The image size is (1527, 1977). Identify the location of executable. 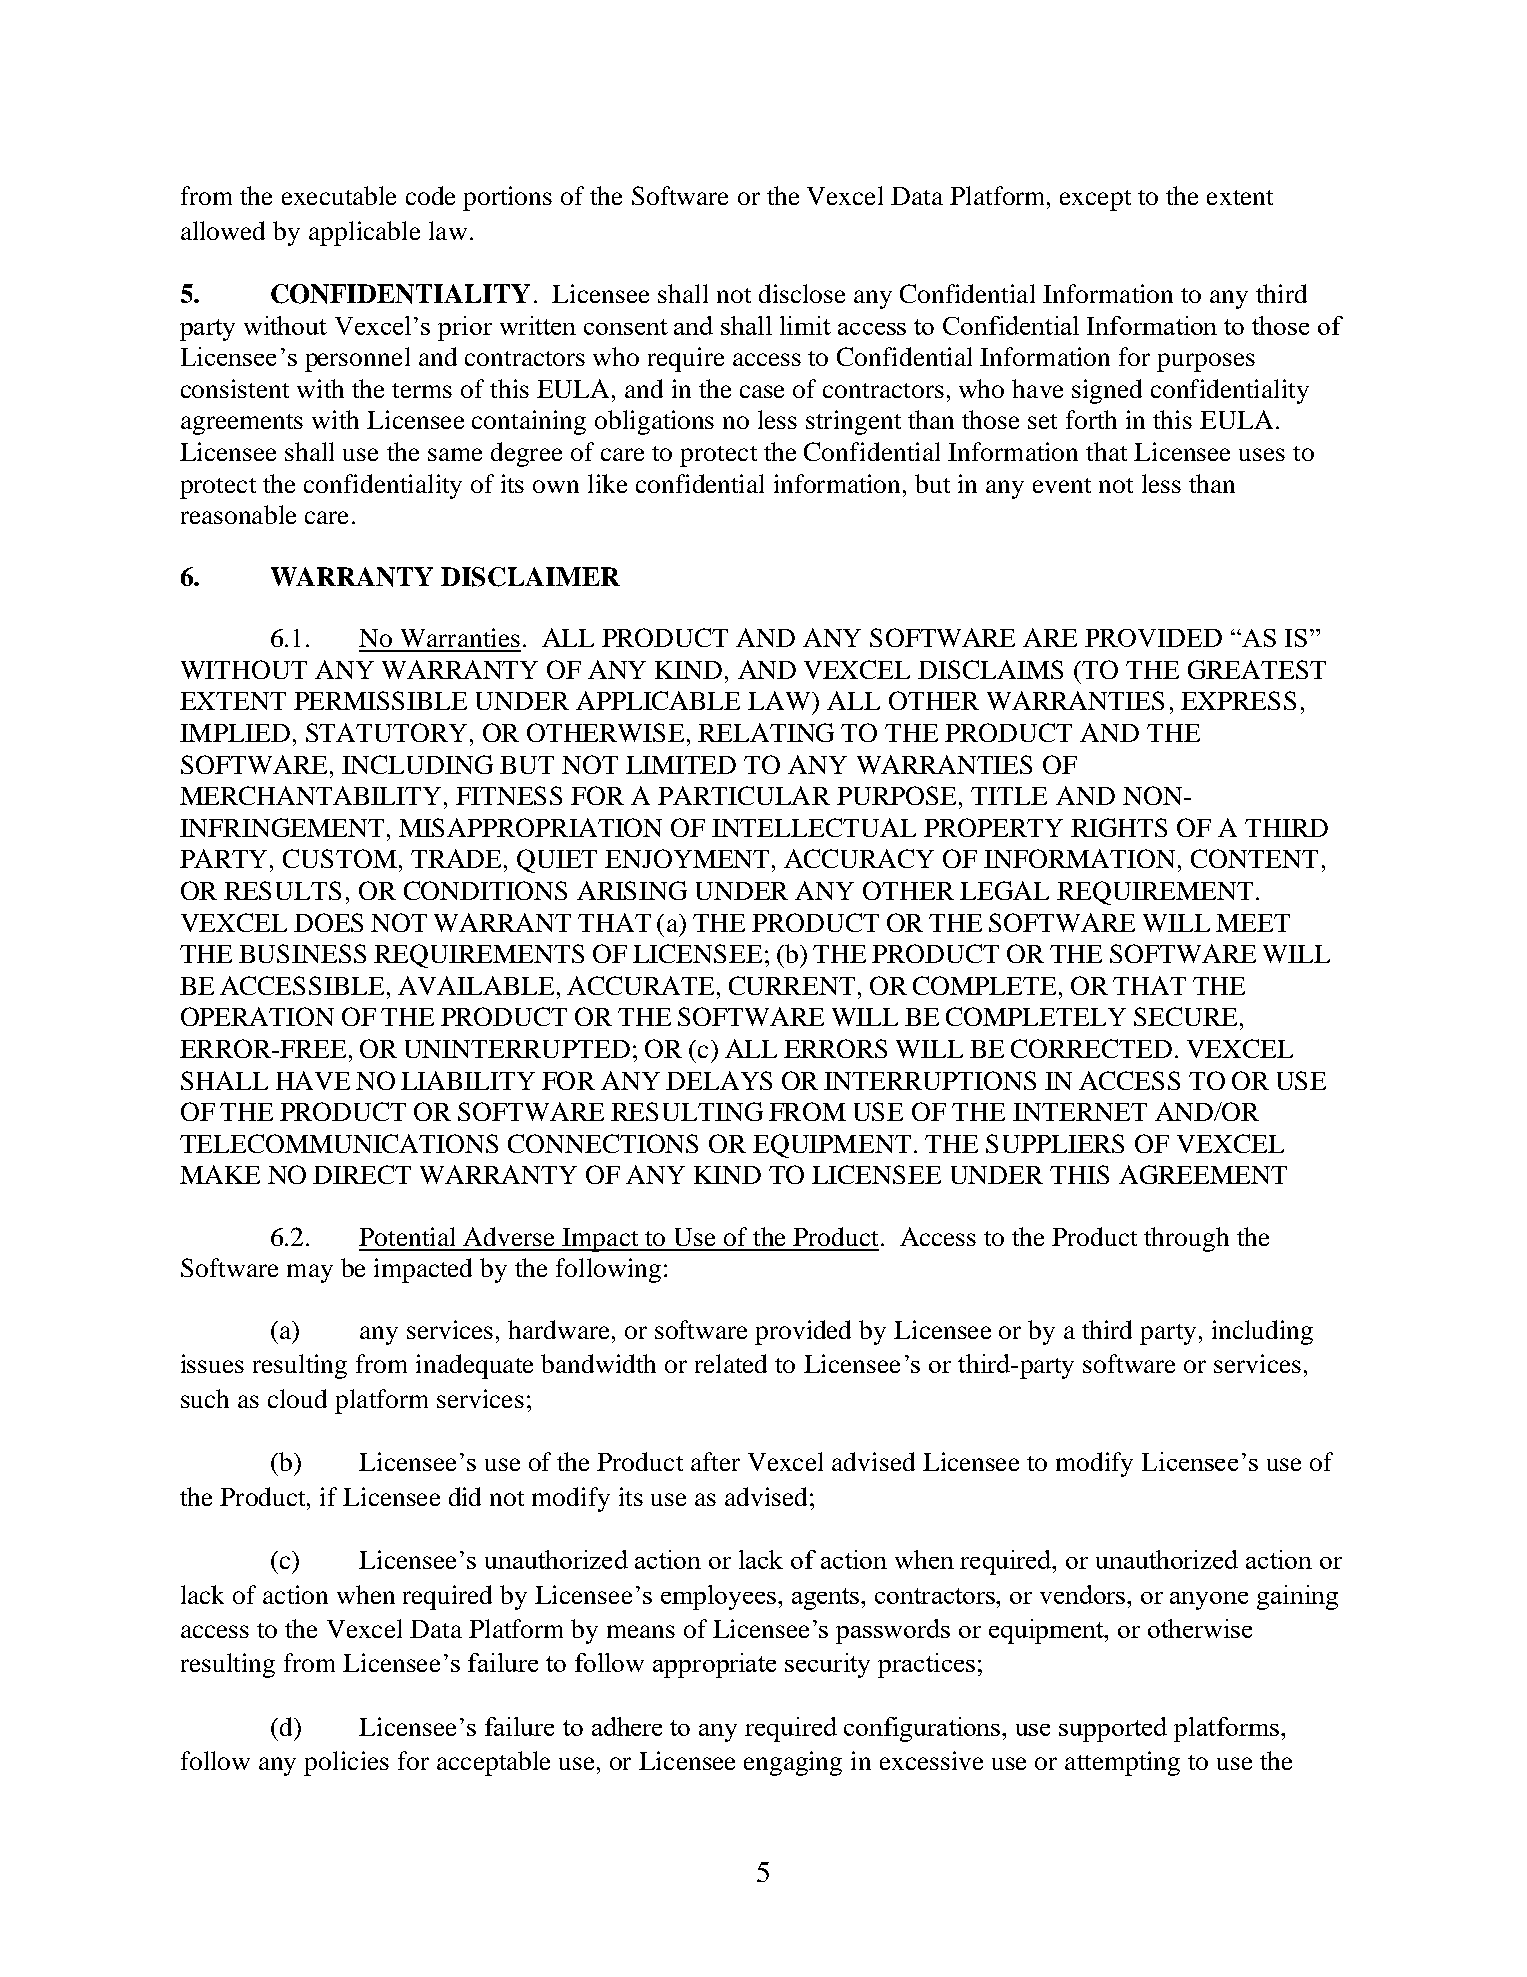
(339, 195).
